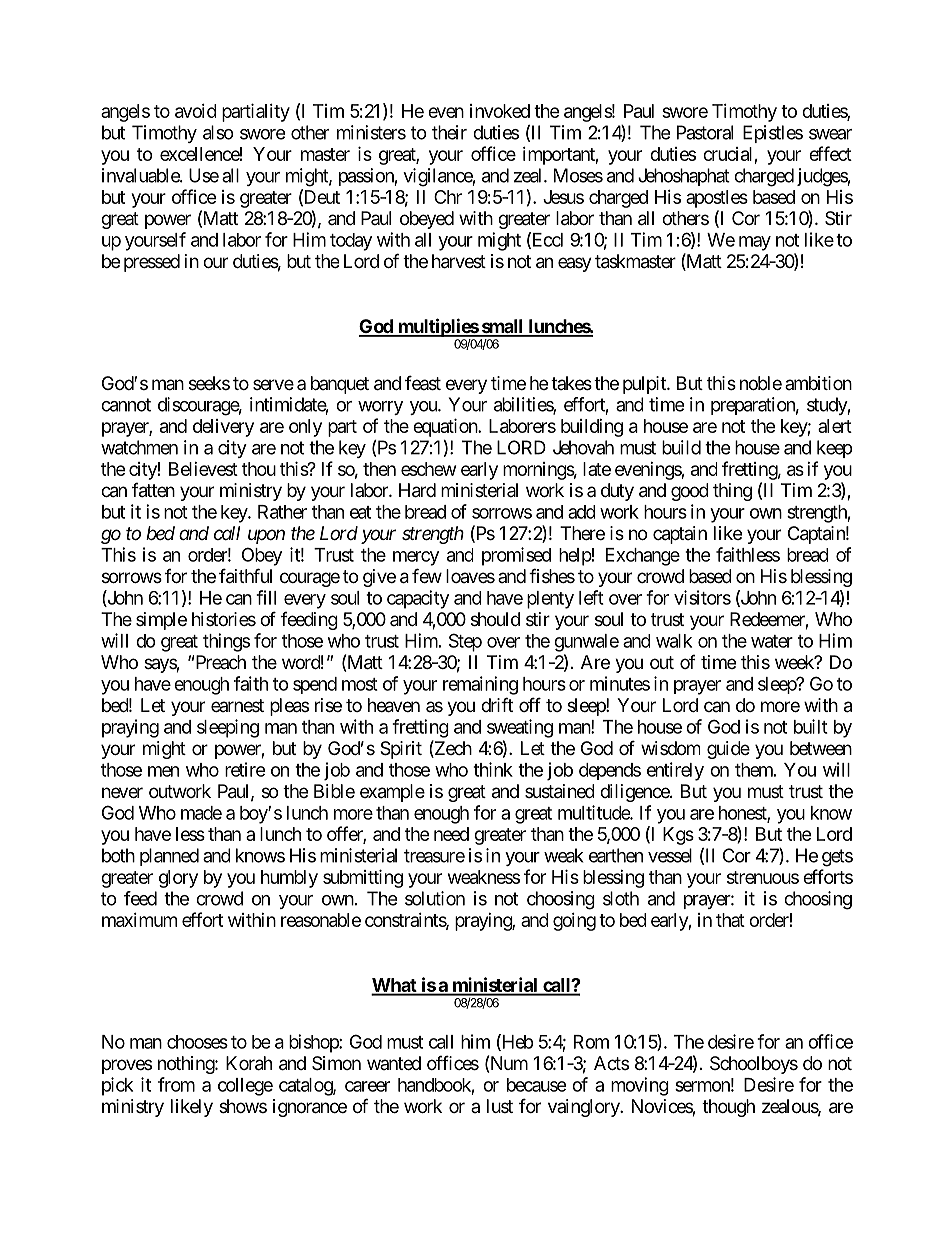 The height and width of the screenshot is (1233, 952). Describe the element at coordinates (727, 154) in the screenshot. I see `crucial` at that location.
